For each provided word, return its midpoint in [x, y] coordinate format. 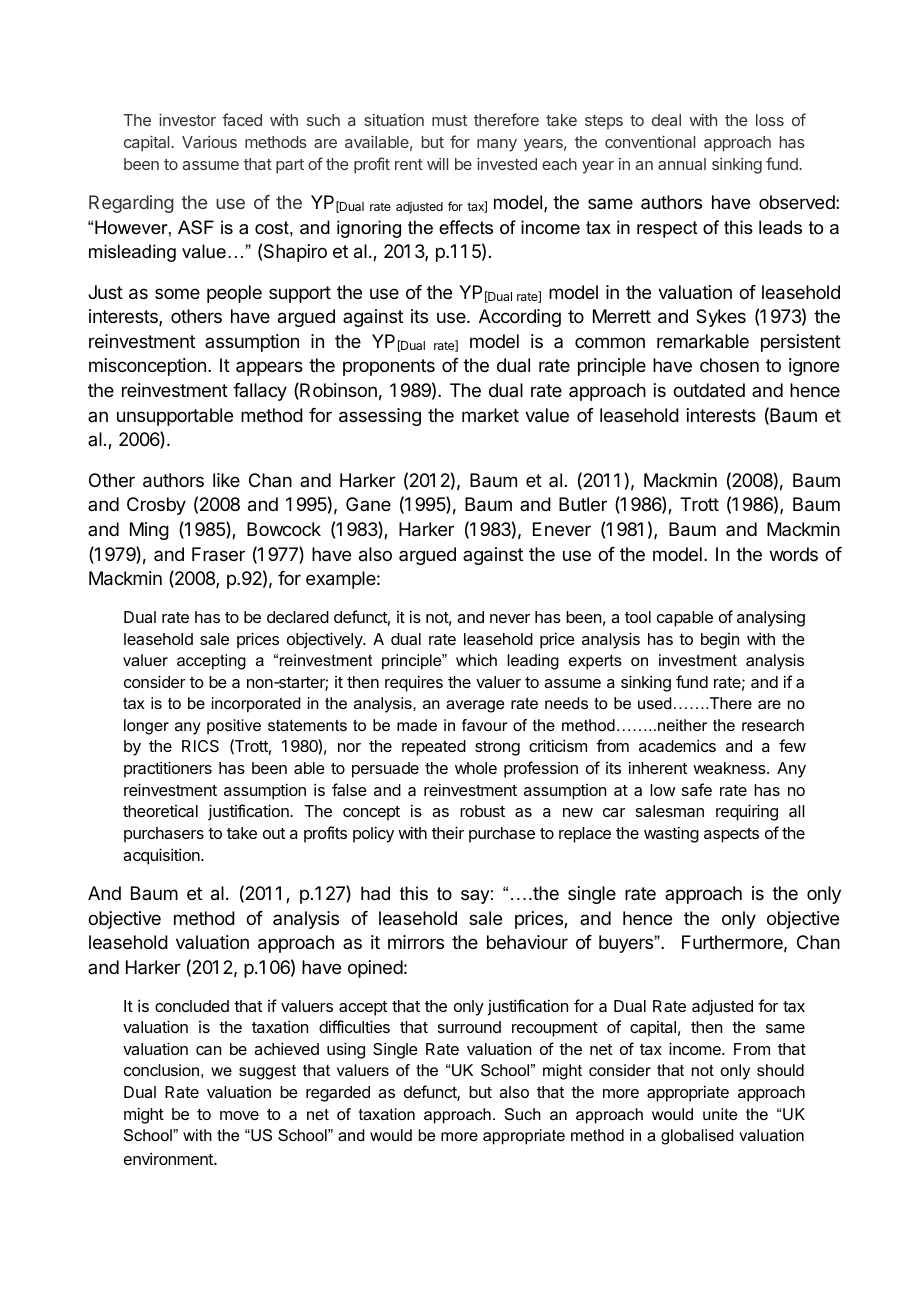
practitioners [168, 769]
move [239, 1115]
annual [682, 164]
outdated [709, 390]
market [490, 415]
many [497, 145]
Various [209, 142]
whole [476, 768]
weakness [730, 768]
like [226, 480]
